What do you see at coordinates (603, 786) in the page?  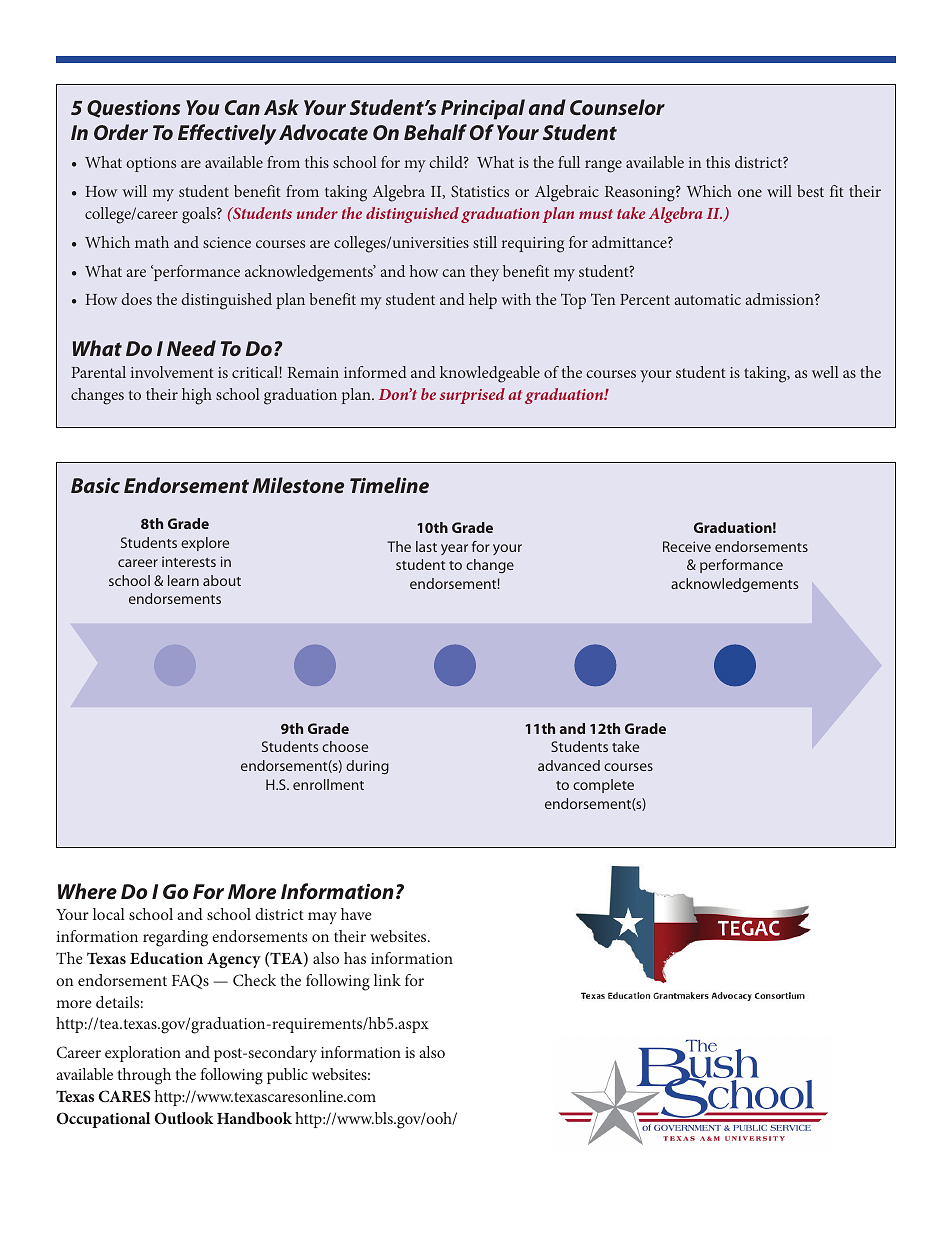 I see `complete` at bounding box center [603, 786].
